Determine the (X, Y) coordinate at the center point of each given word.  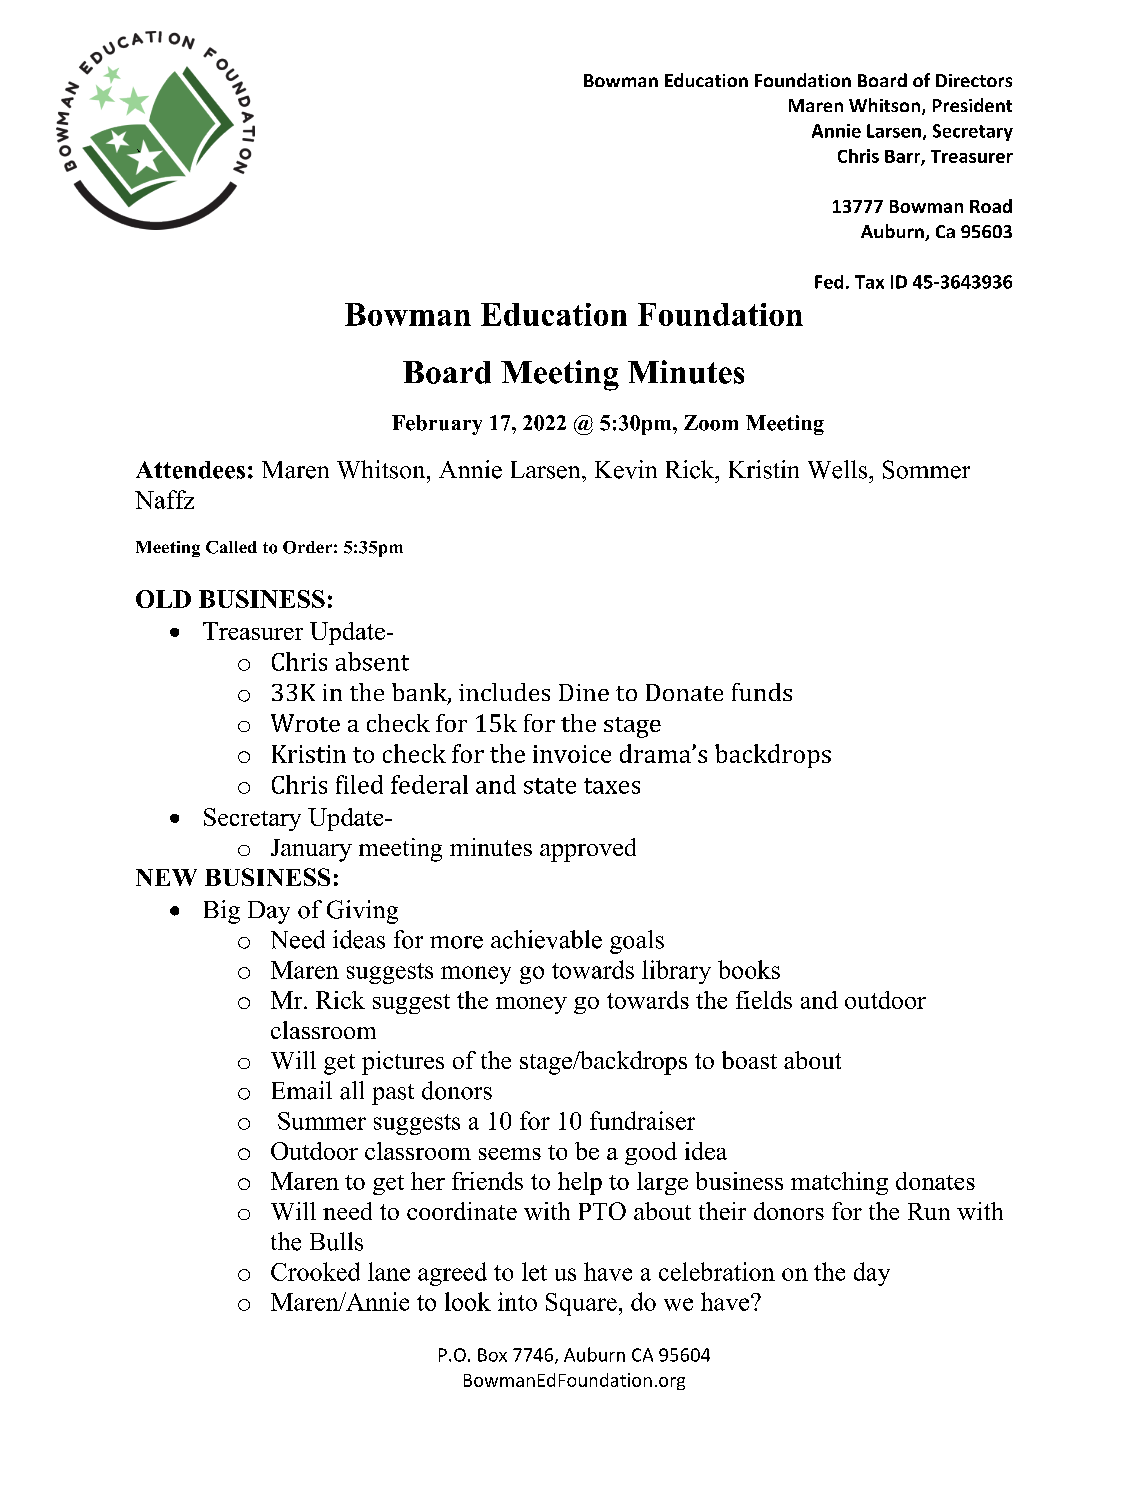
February (437, 425)
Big (222, 912)
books (749, 969)
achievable (546, 939)
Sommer (926, 469)
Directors (974, 80)
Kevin (626, 469)
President (972, 105)
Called (231, 547)
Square (581, 1304)
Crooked (315, 1271)
